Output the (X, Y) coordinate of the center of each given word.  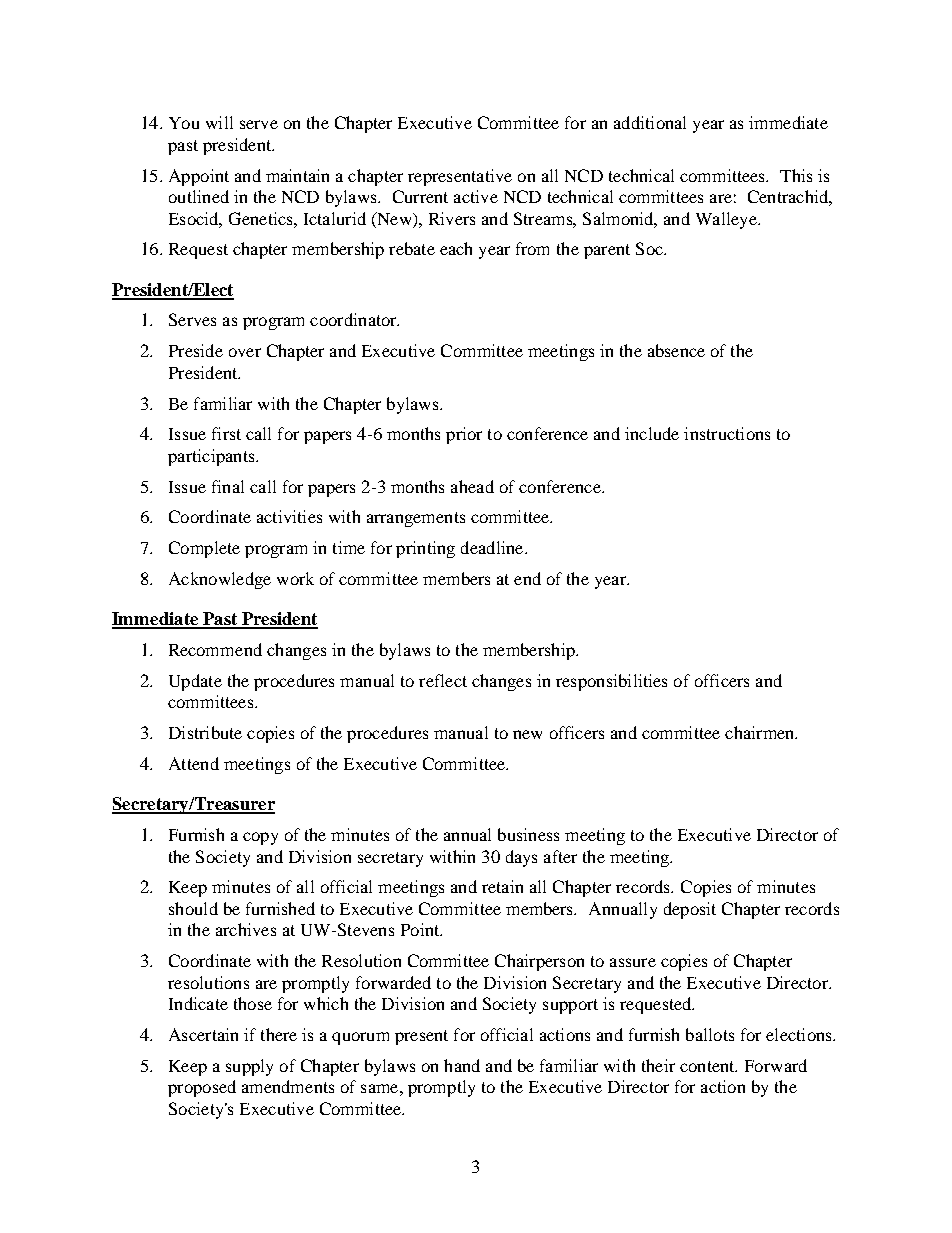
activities (289, 516)
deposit (690, 910)
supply (249, 1067)
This (796, 175)
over (245, 352)
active (476, 196)
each (456, 248)
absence (676, 350)
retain (502, 886)
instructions (727, 433)
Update (195, 682)
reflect (443, 680)
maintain (297, 175)
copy (260, 838)
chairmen (761, 732)
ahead (472, 486)
